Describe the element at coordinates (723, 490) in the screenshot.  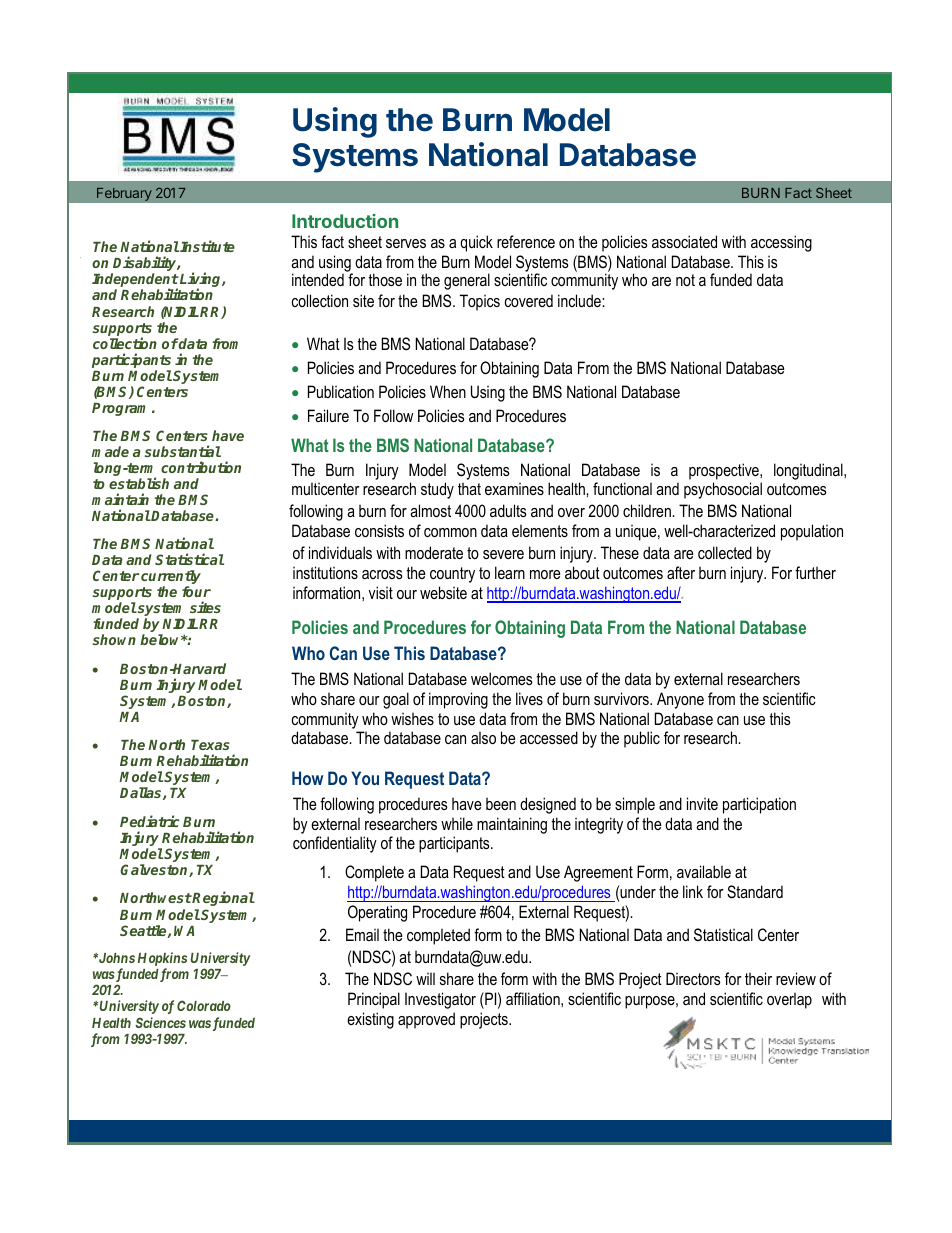
I see `psychosocial` at that location.
